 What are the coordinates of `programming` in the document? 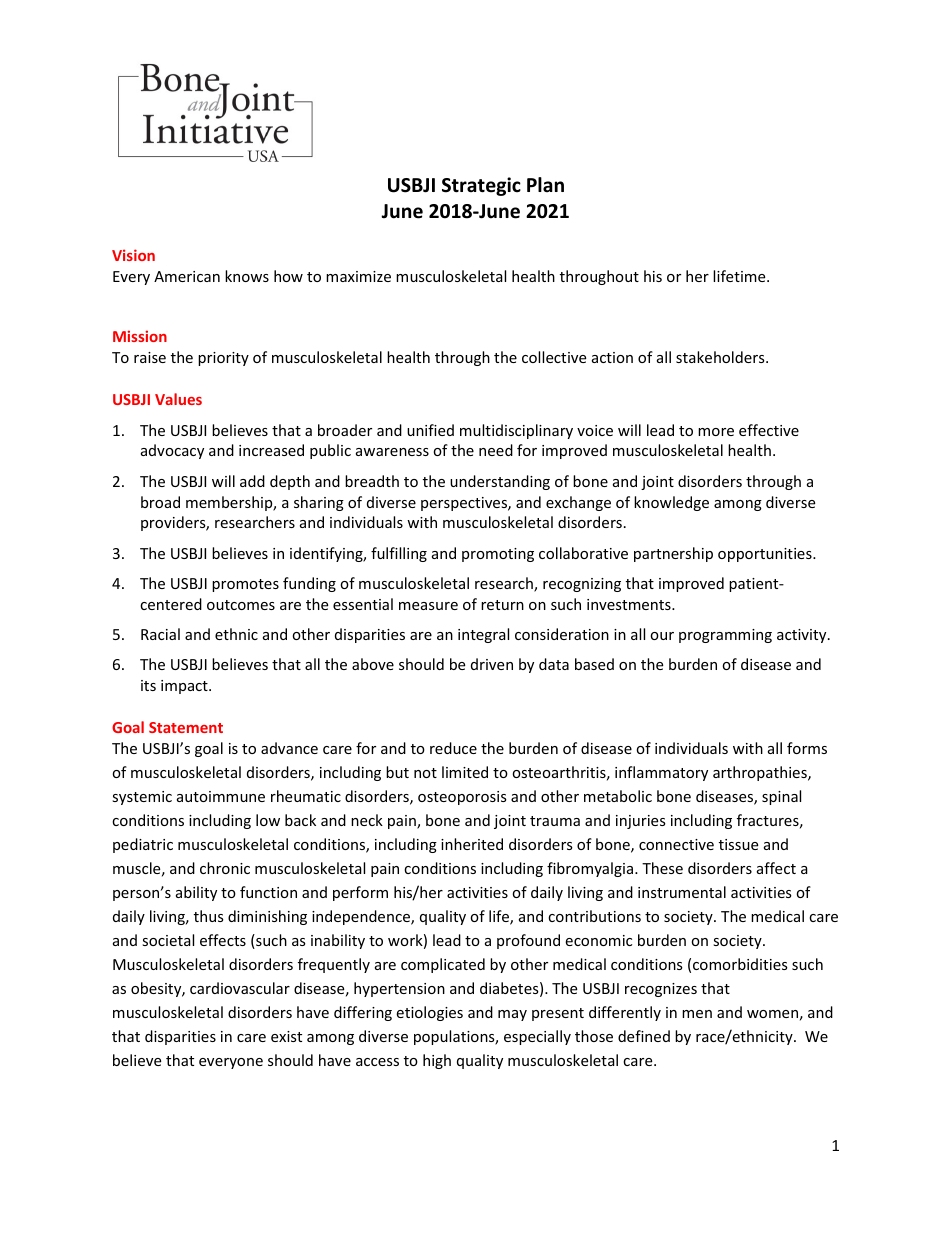 It's located at (725, 636).
